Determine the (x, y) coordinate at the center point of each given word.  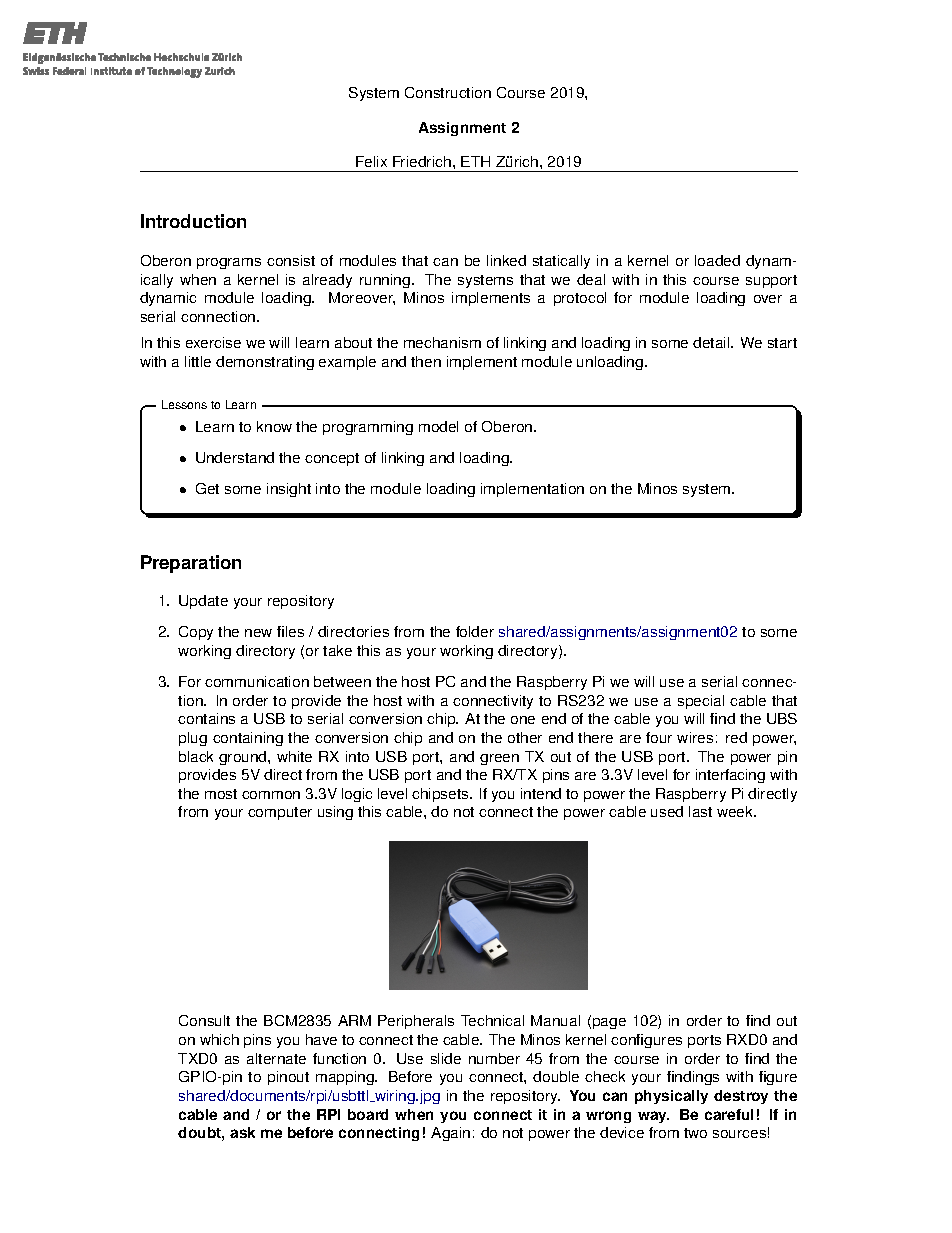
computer (280, 813)
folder (475, 631)
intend (541, 793)
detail (712, 342)
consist (291, 260)
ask (242, 1132)
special (701, 702)
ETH (475, 161)
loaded (717, 260)
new (258, 633)
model (438, 426)
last (700, 811)
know (274, 426)
